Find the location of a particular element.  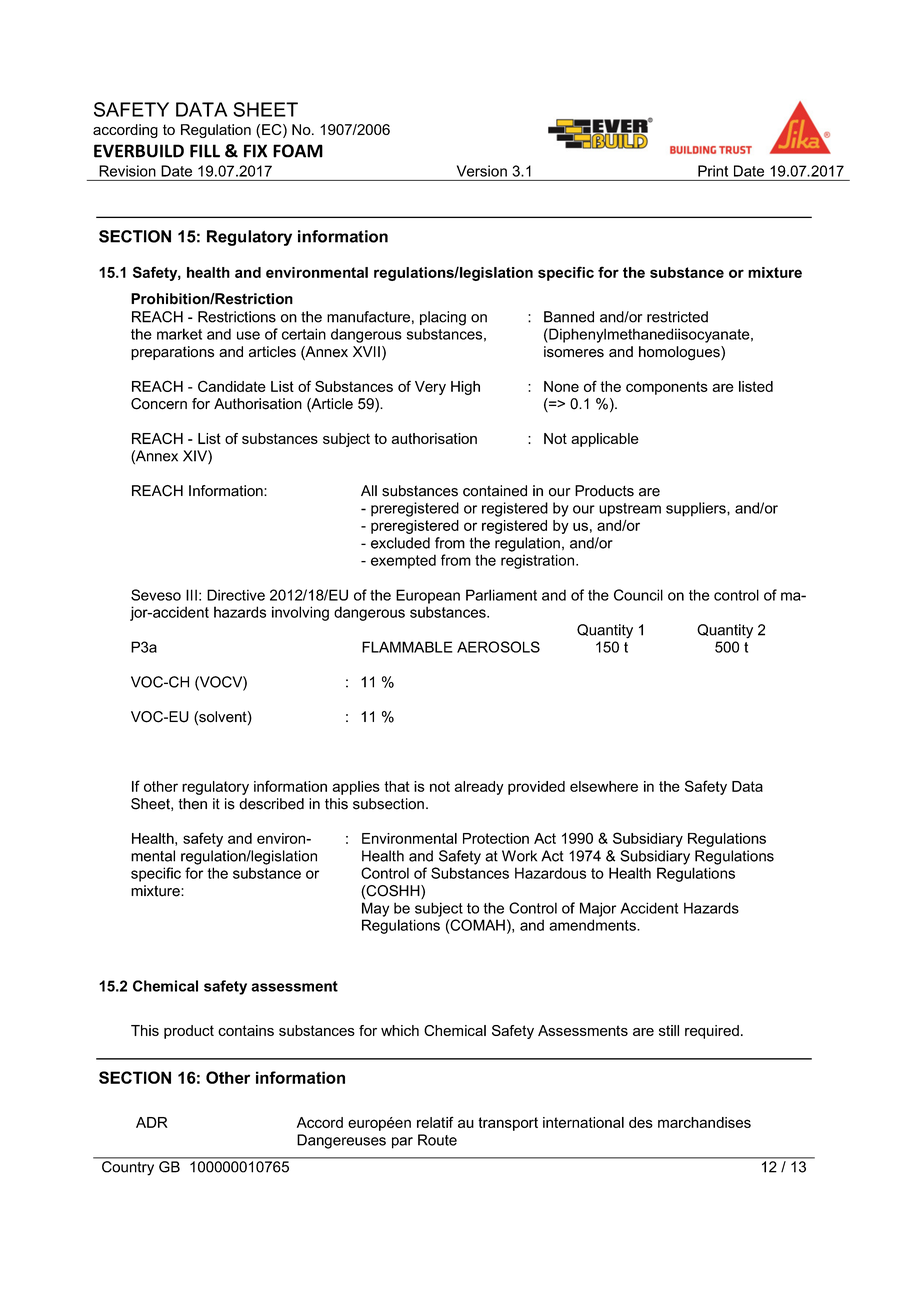

FILL is located at coordinates (205, 151).
